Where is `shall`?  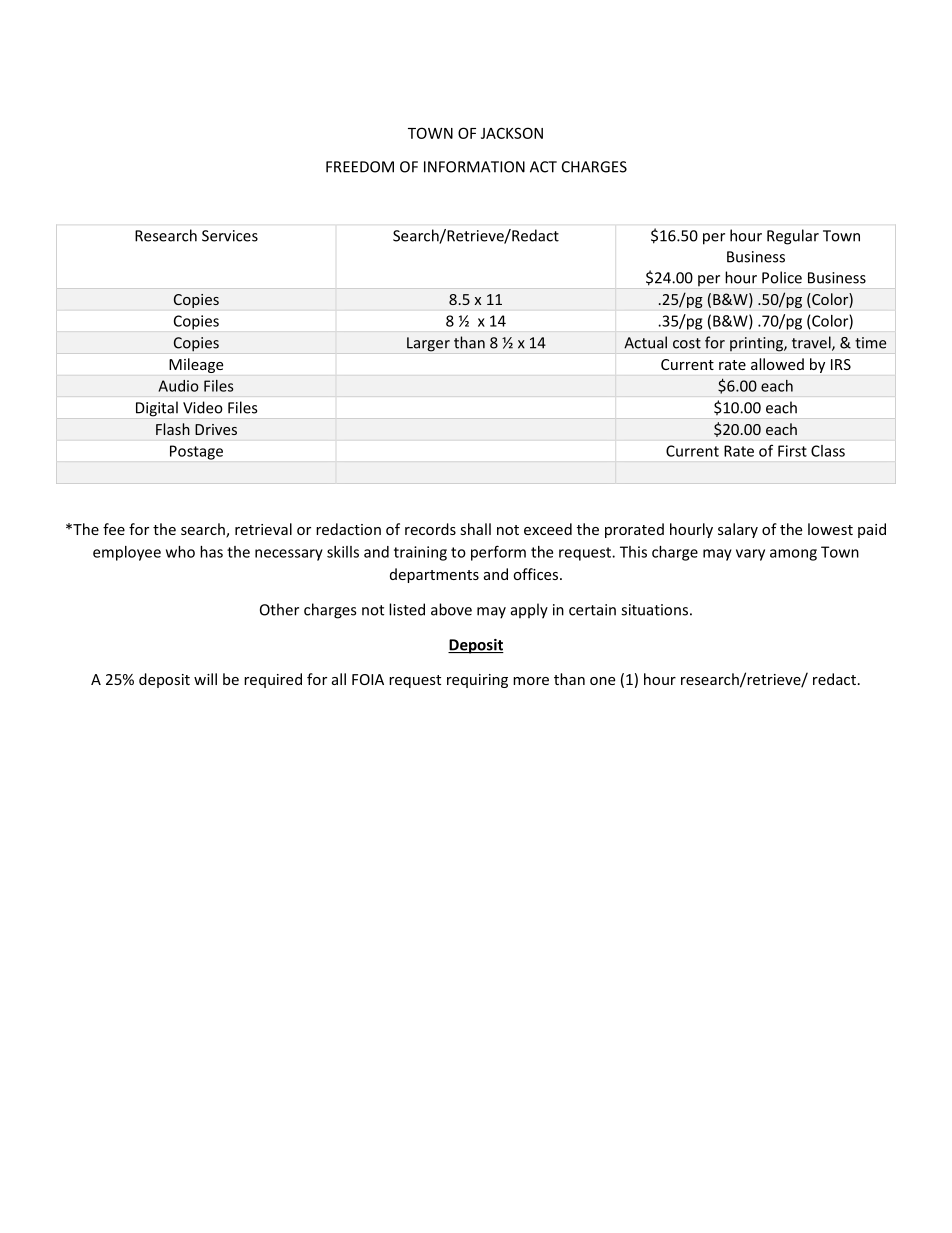 shall is located at coordinates (475, 529).
